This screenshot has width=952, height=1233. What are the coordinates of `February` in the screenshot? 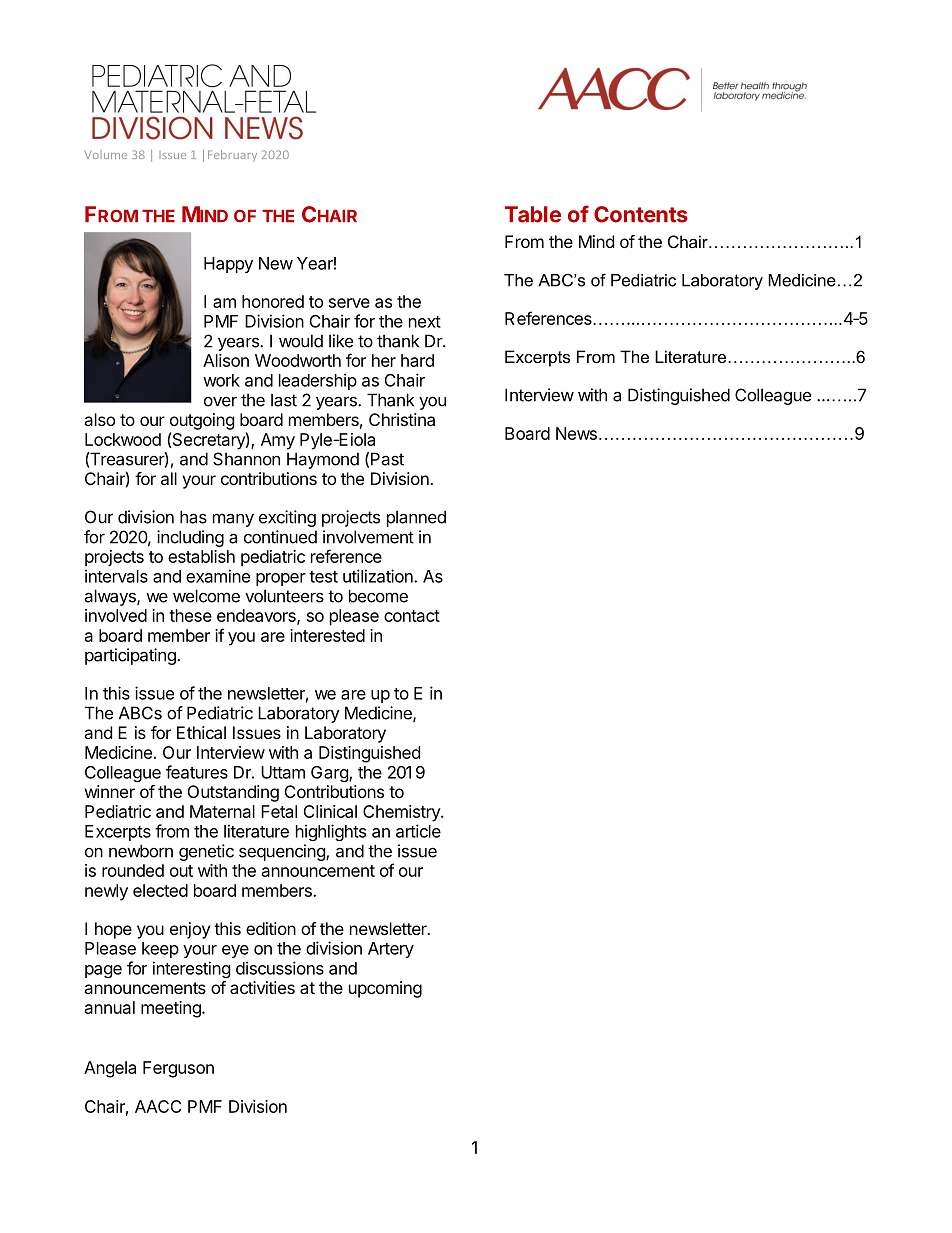 It's located at (232, 156).
